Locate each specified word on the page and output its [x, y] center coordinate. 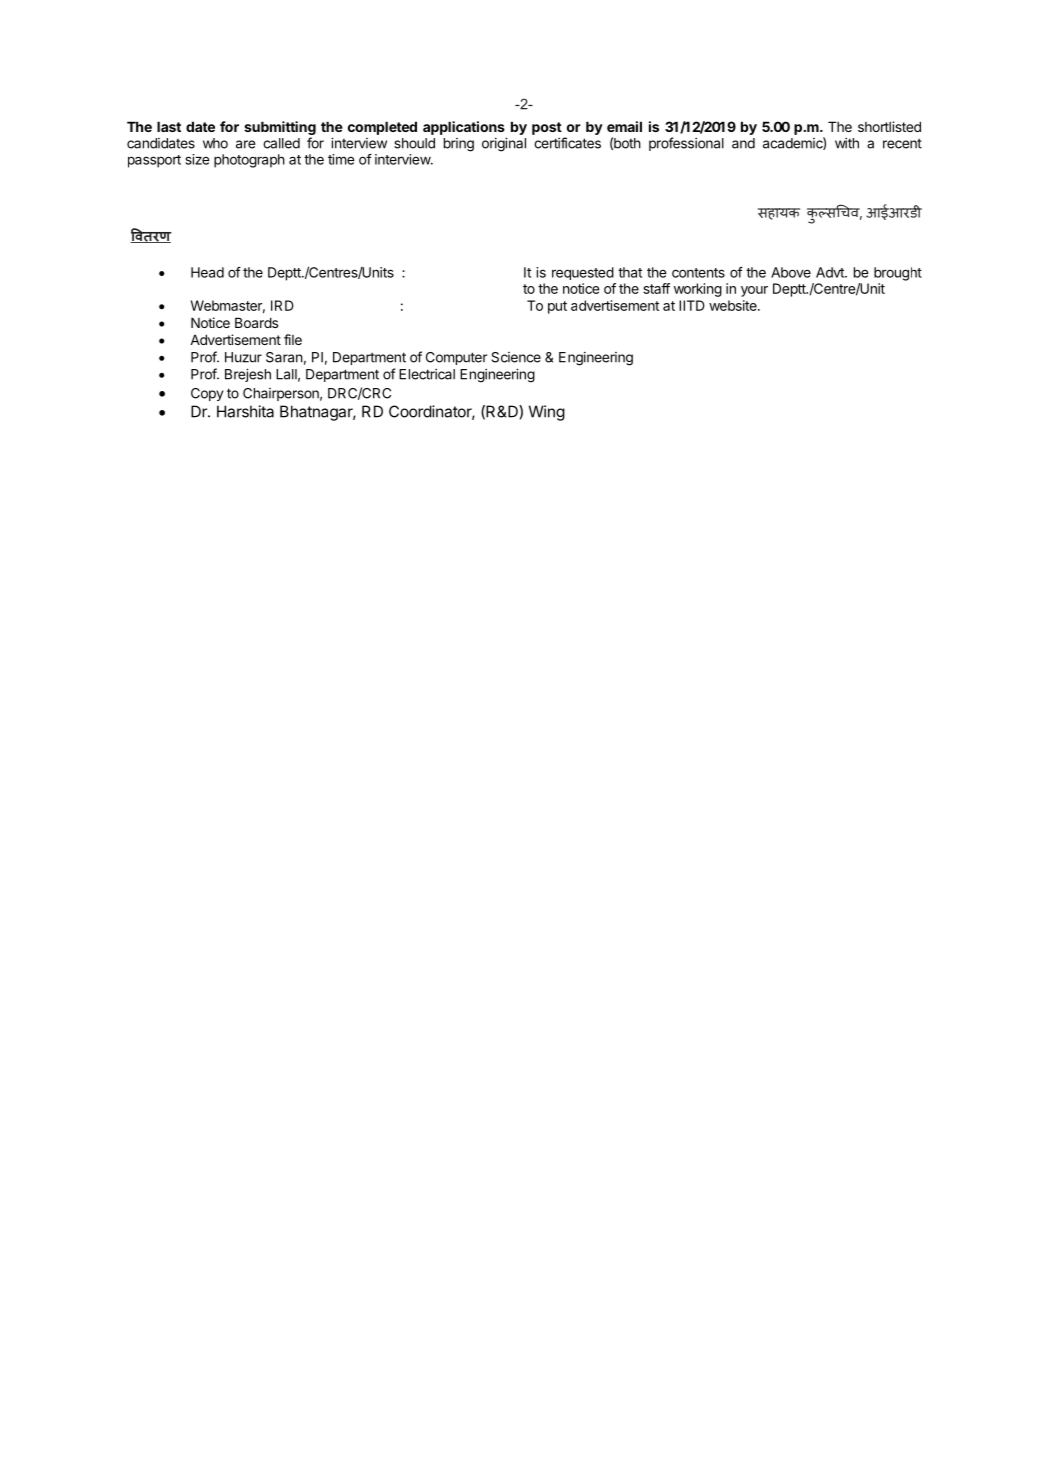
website [734, 305]
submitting [280, 129]
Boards [256, 322]
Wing [547, 413]
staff [656, 288]
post [547, 128]
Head [207, 272]
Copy [207, 394]
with [847, 143]
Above [791, 272]
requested [583, 273]
